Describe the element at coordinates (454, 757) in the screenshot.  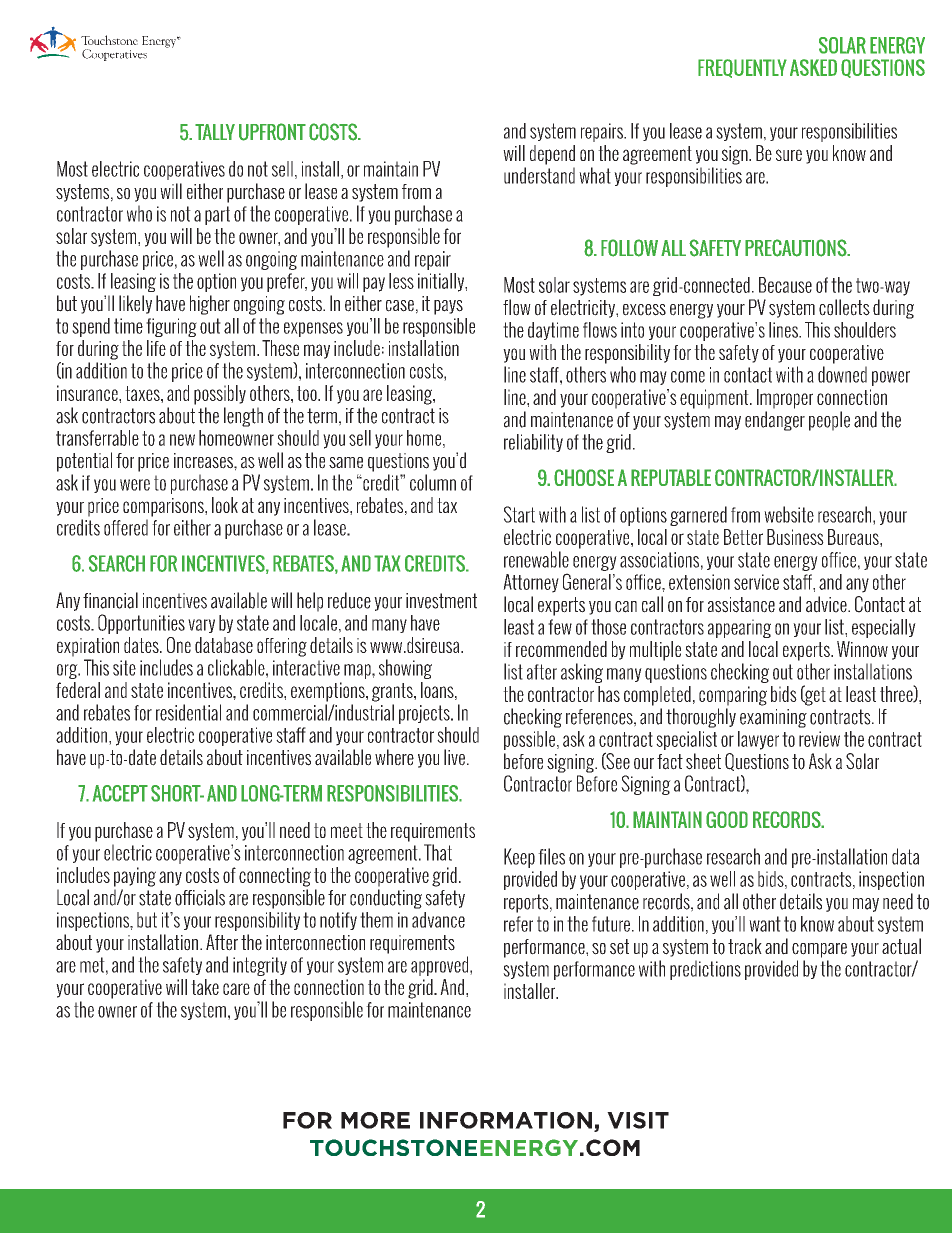
I see `live` at that location.
